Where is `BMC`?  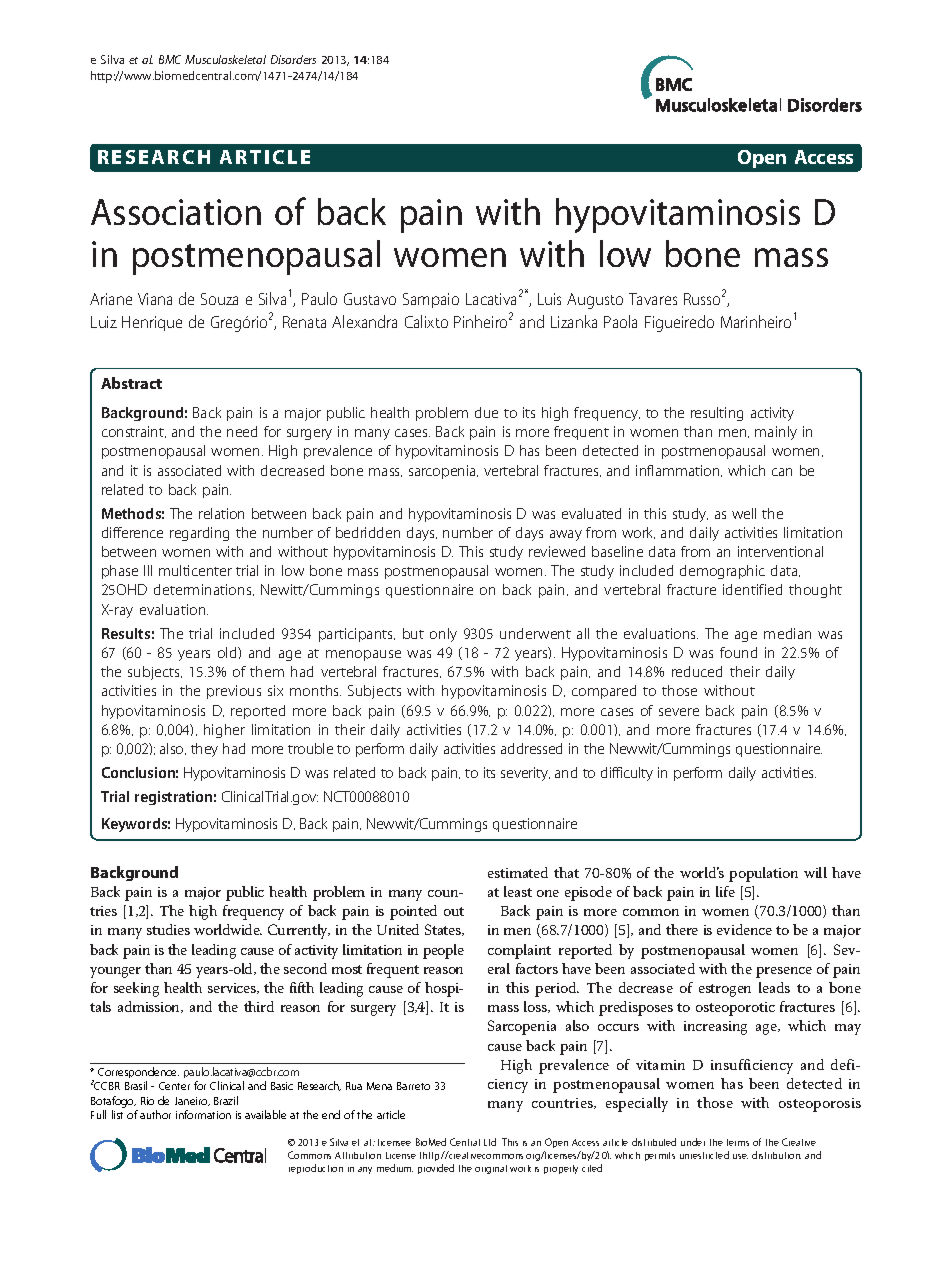 BMC is located at coordinates (170, 59).
